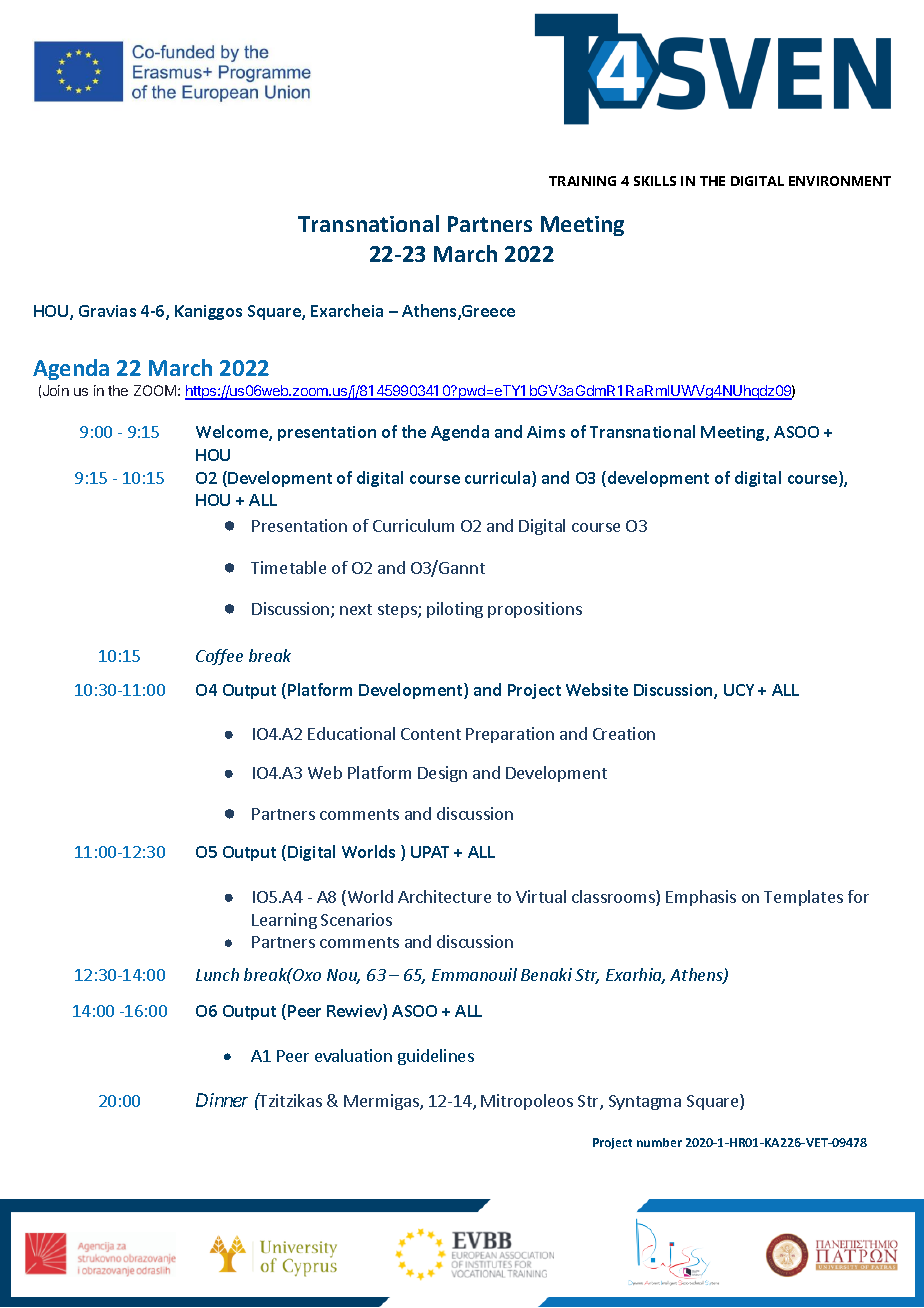 This page has width=924, height=1308. What do you see at coordinates (624, 733) in the page?
I see `Creation` at bounding box center [624, 733].
